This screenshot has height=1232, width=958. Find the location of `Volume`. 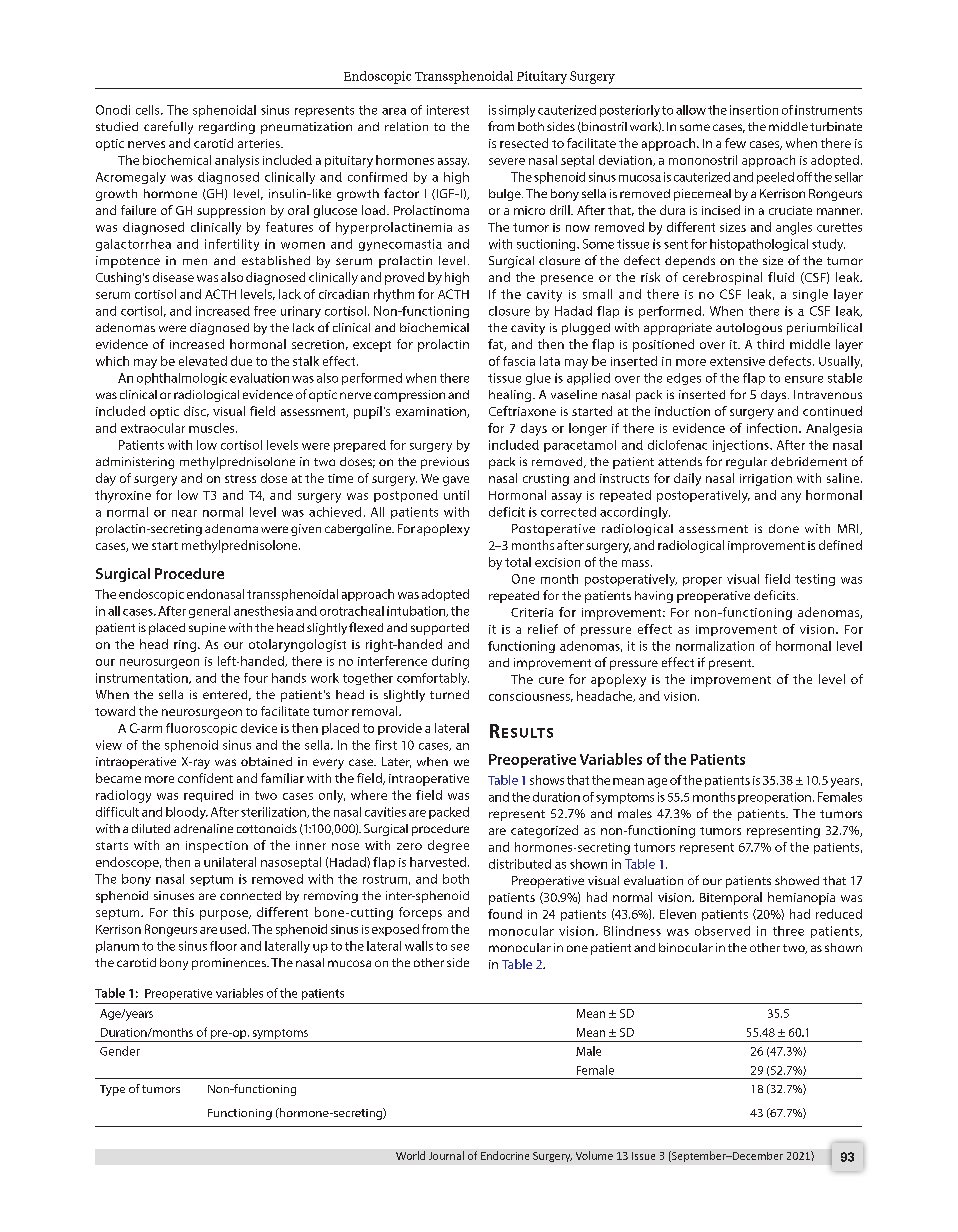

Volume is located at coordinates (594, 1155).
